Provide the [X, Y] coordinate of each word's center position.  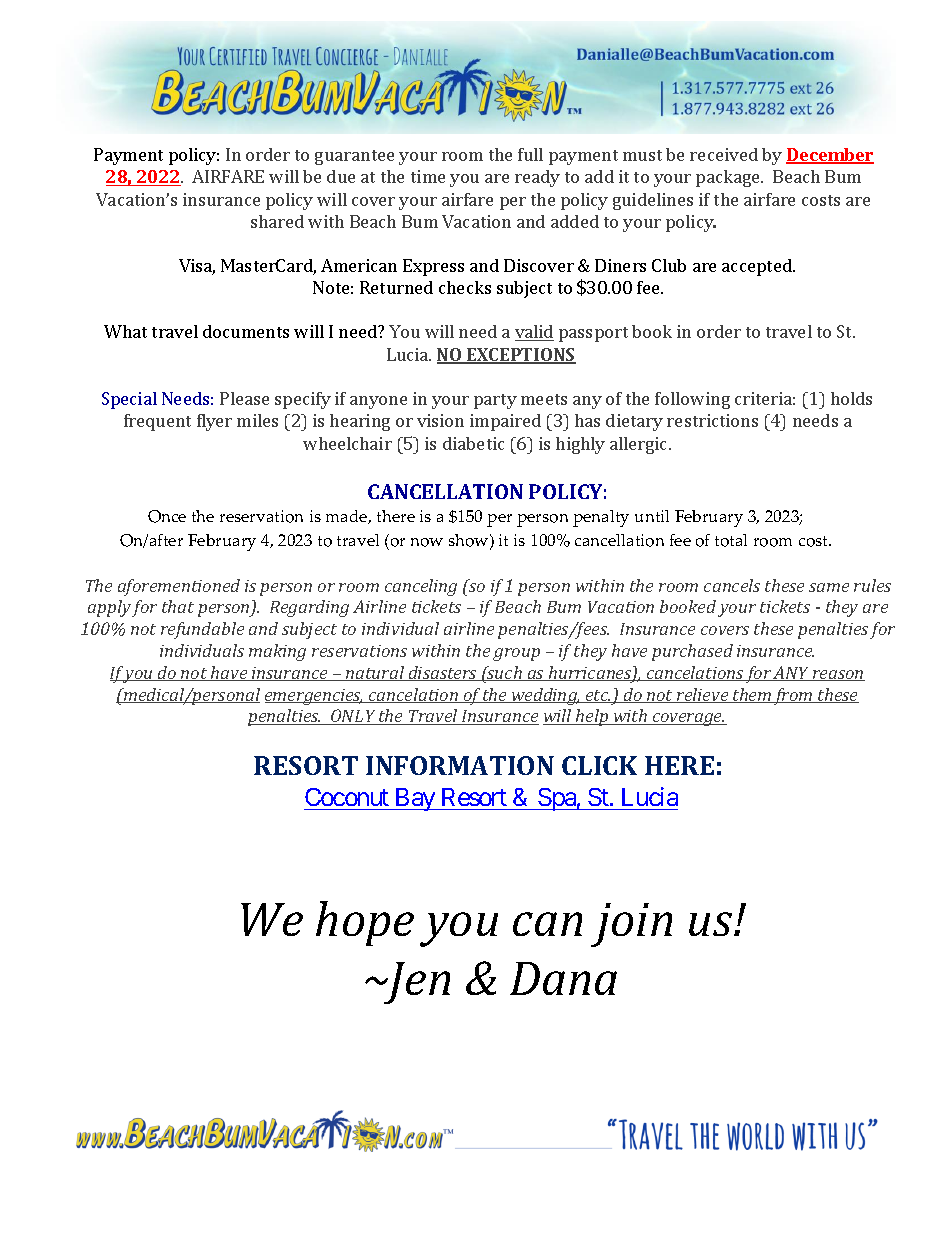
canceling [421, 587]
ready [537, 178]
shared [277, 221]
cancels [732, 585]
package [729, 178]
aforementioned [179, 587]
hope [365, 923]
